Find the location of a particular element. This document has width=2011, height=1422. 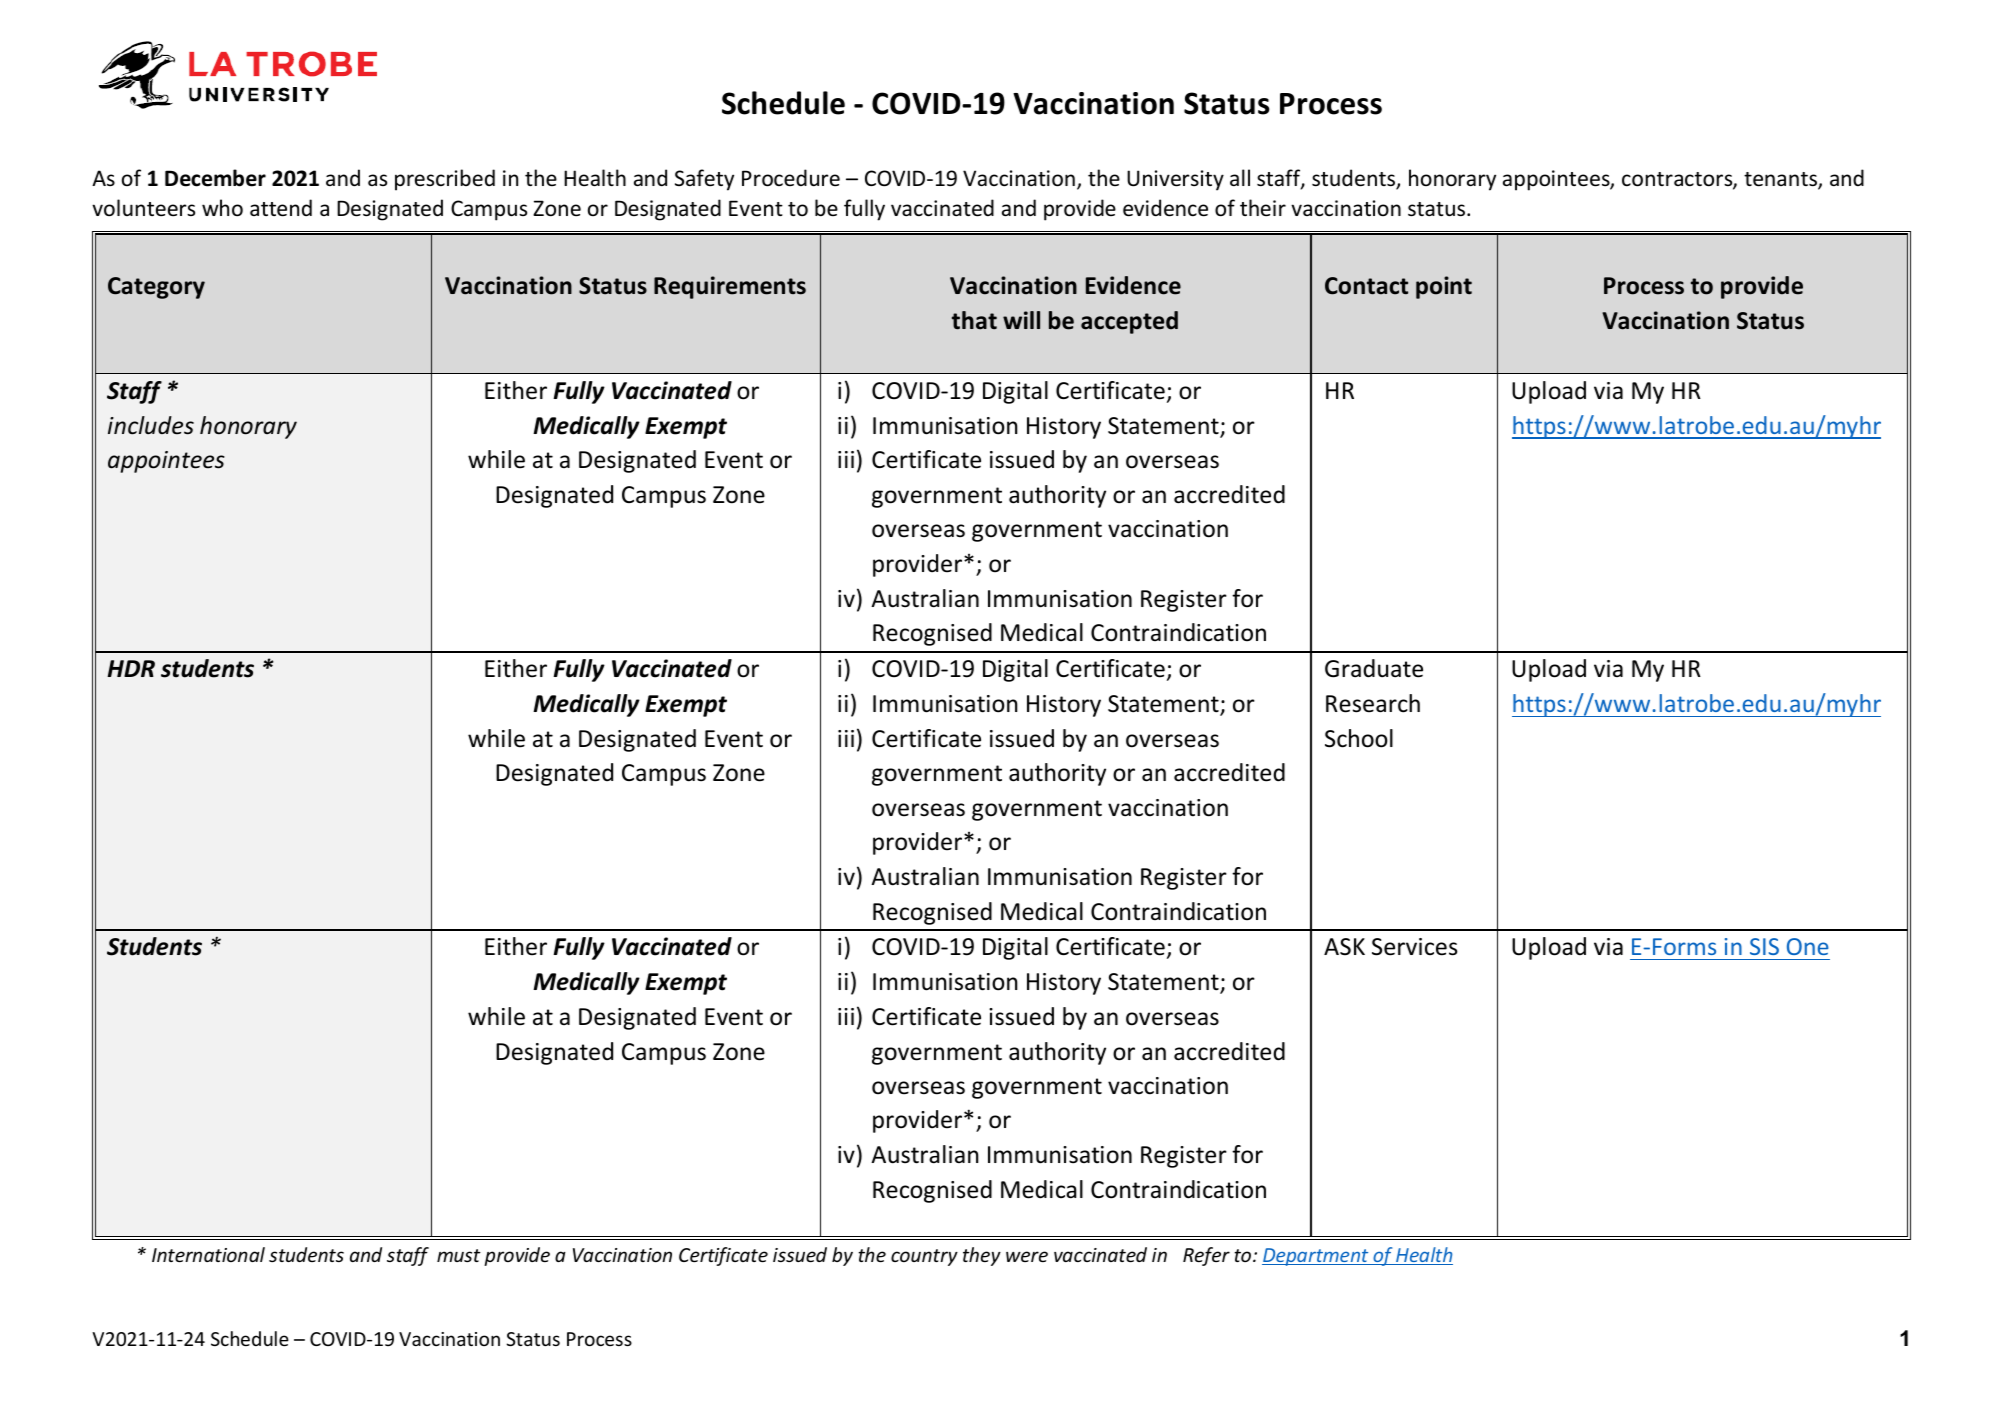

Research is located at coordinates (1373, 703).
